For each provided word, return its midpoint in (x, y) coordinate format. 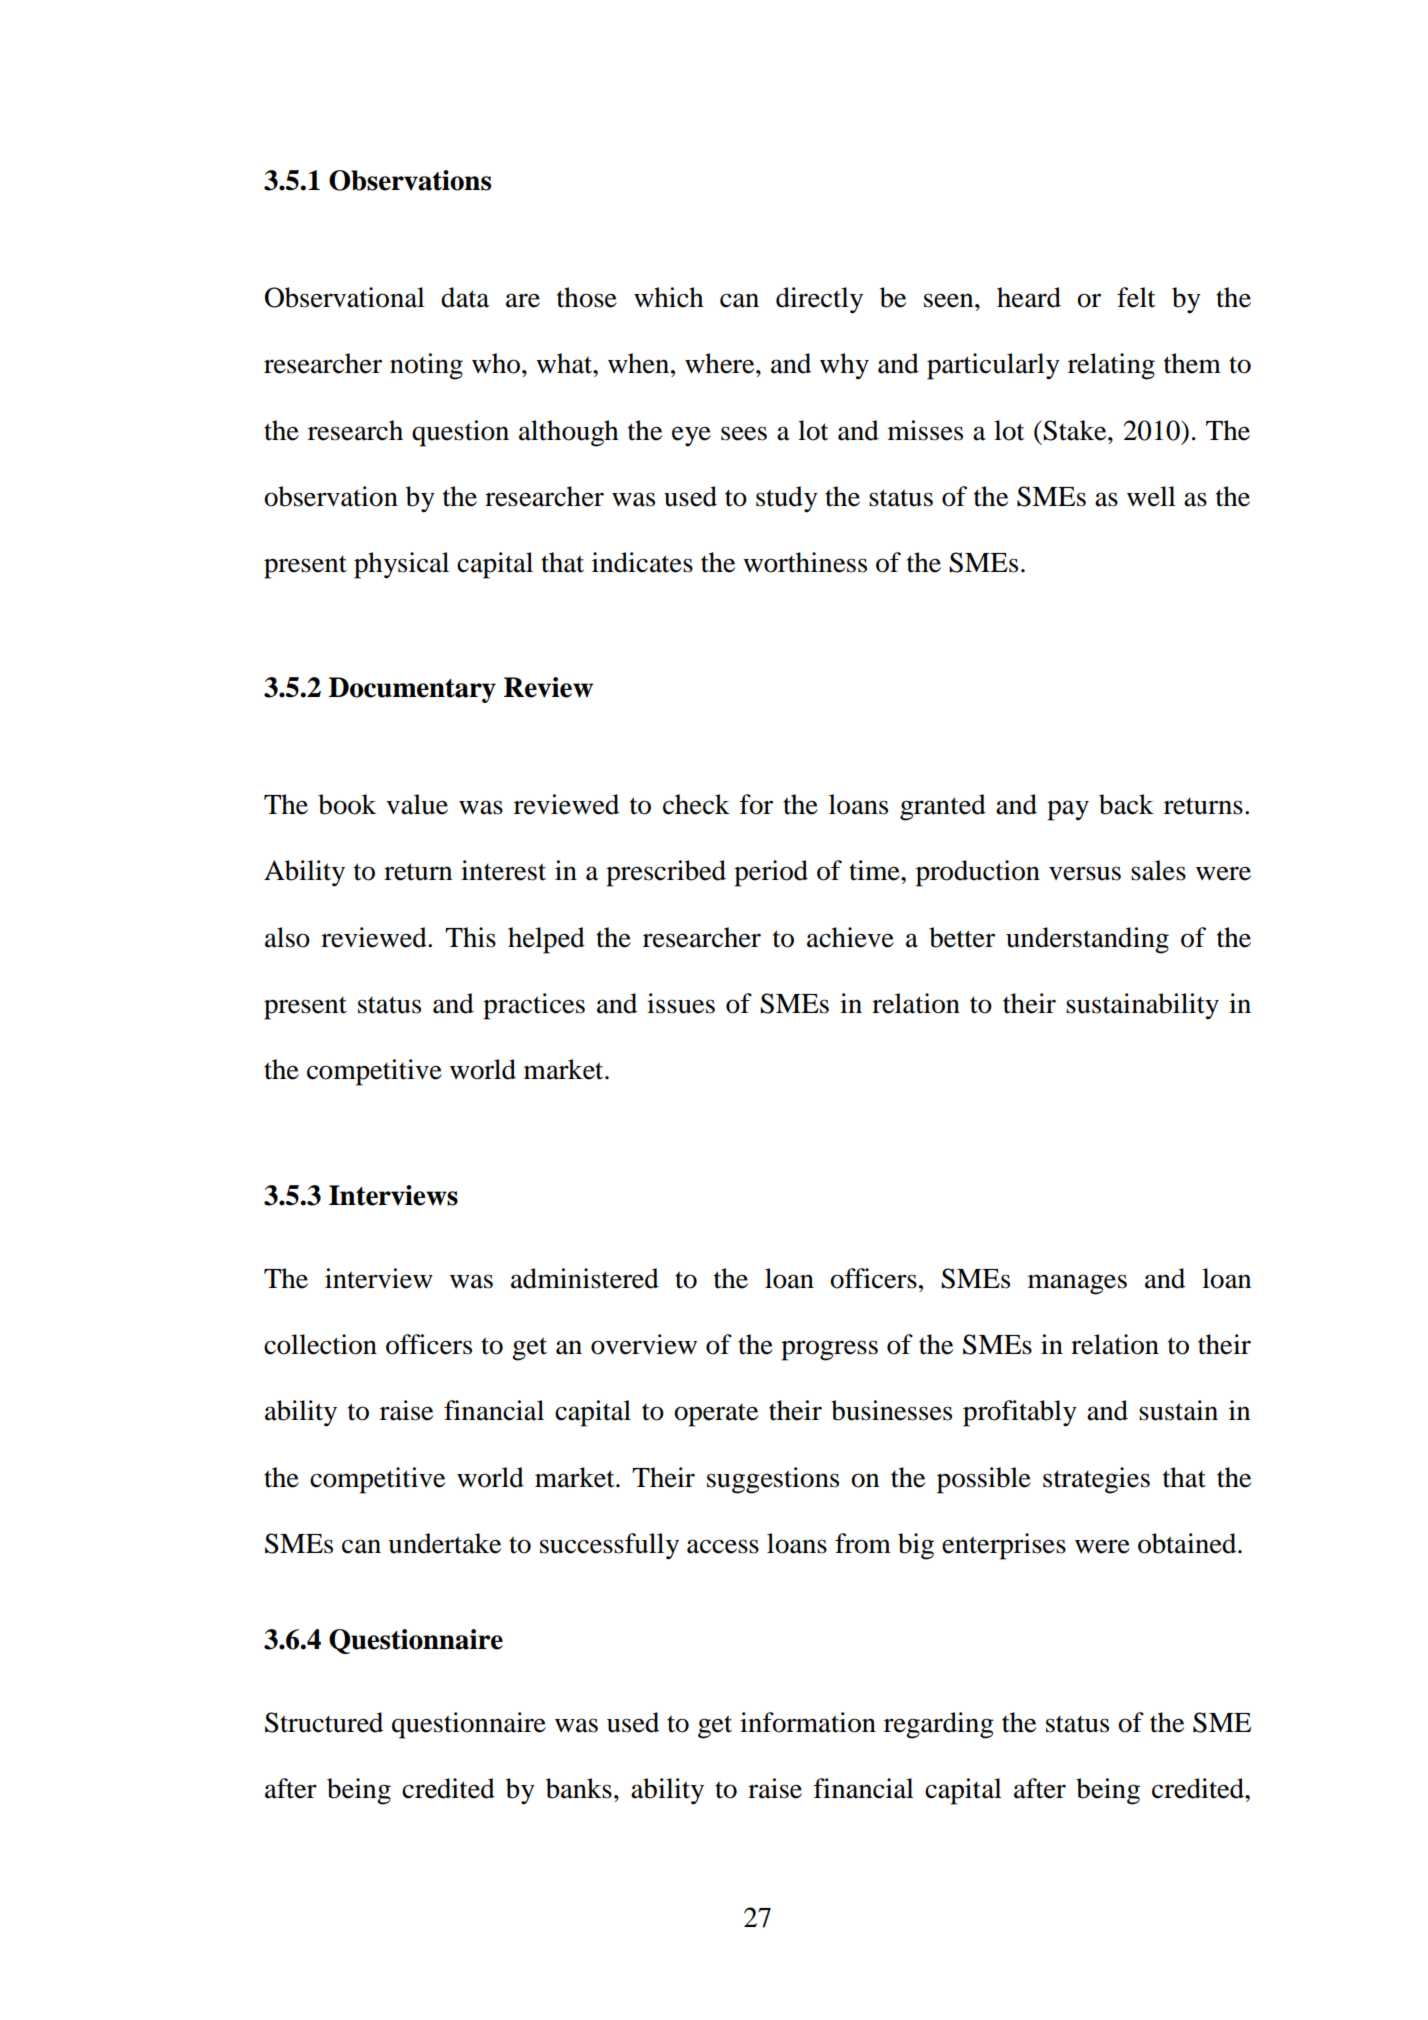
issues (681, 1003)
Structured (324, 1722)
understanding (1087, 940)
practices (534, 1006)
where (721, 363)
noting (426, 366)
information (808, 1722)
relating (1111, 366)
